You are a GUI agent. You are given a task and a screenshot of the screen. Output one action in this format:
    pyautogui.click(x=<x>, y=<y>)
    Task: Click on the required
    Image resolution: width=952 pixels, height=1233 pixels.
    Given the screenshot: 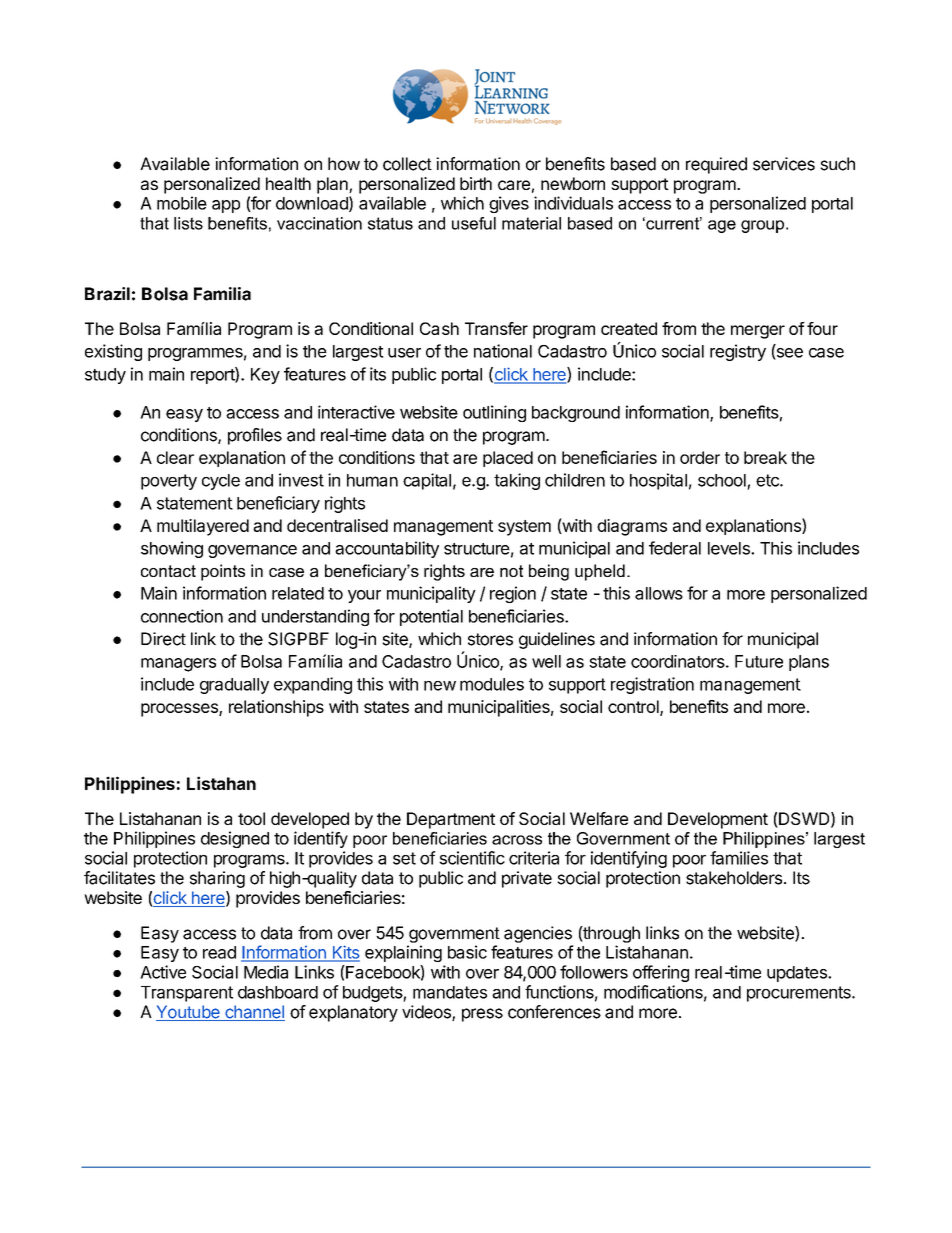 What is the action you would take?
    pyautogui.click(x=716, y=165)
